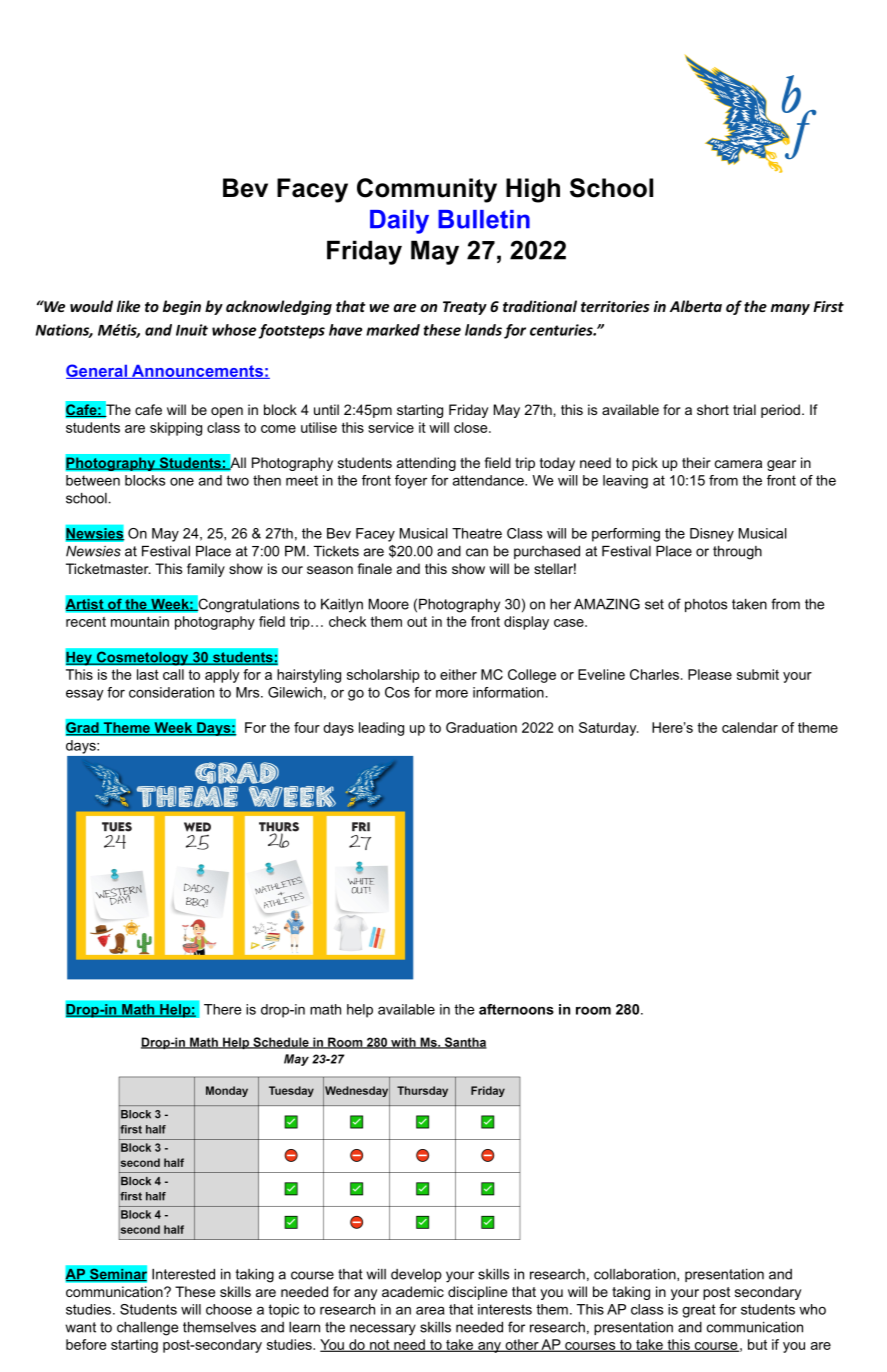  What do you see at coordinates (484, 219) in the document?
I see `Bulletin` at bounding box center [484, 219].
